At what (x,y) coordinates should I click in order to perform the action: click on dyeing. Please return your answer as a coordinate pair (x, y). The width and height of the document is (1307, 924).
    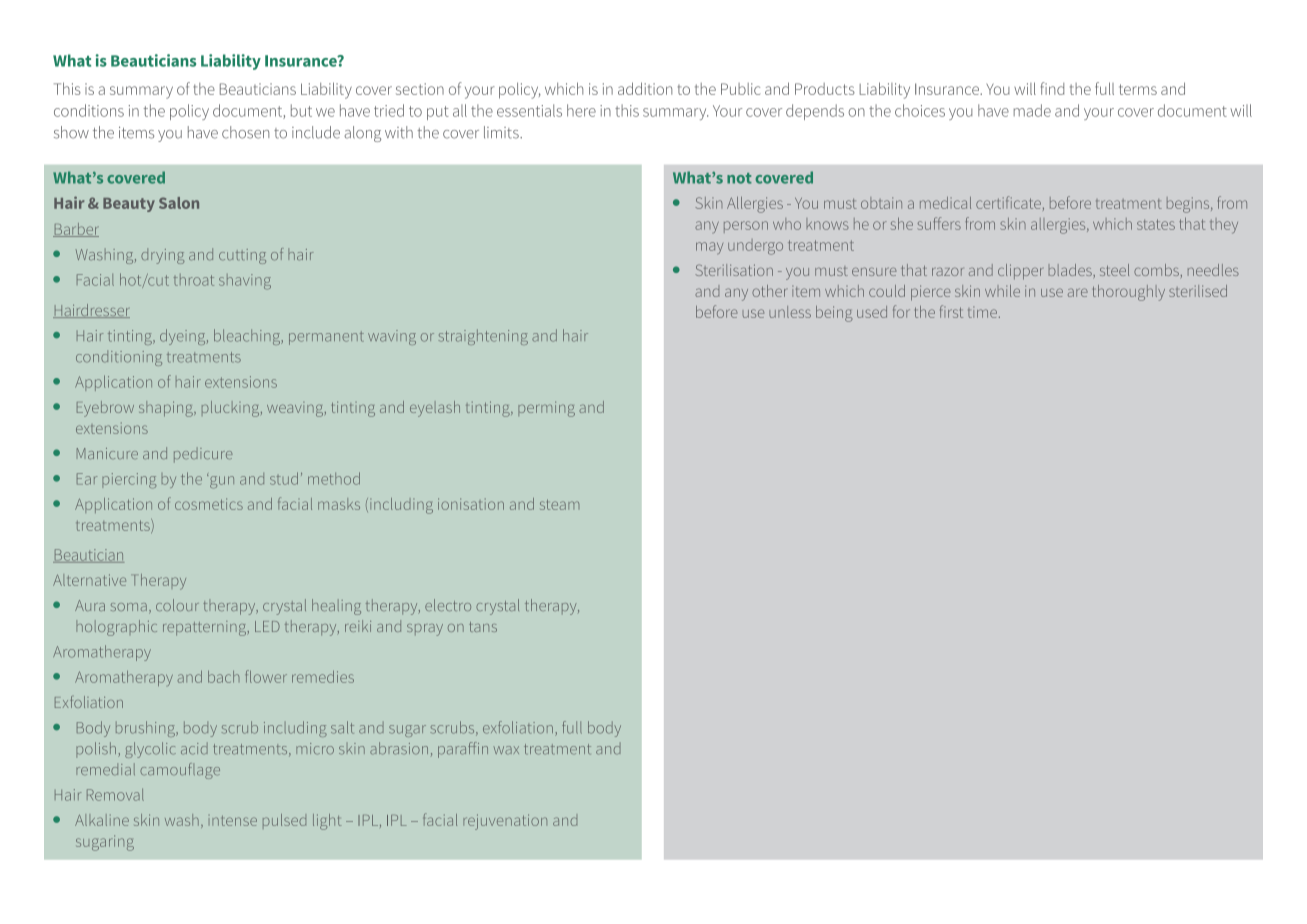
    Looking at the image, I should click on (184, 337).
